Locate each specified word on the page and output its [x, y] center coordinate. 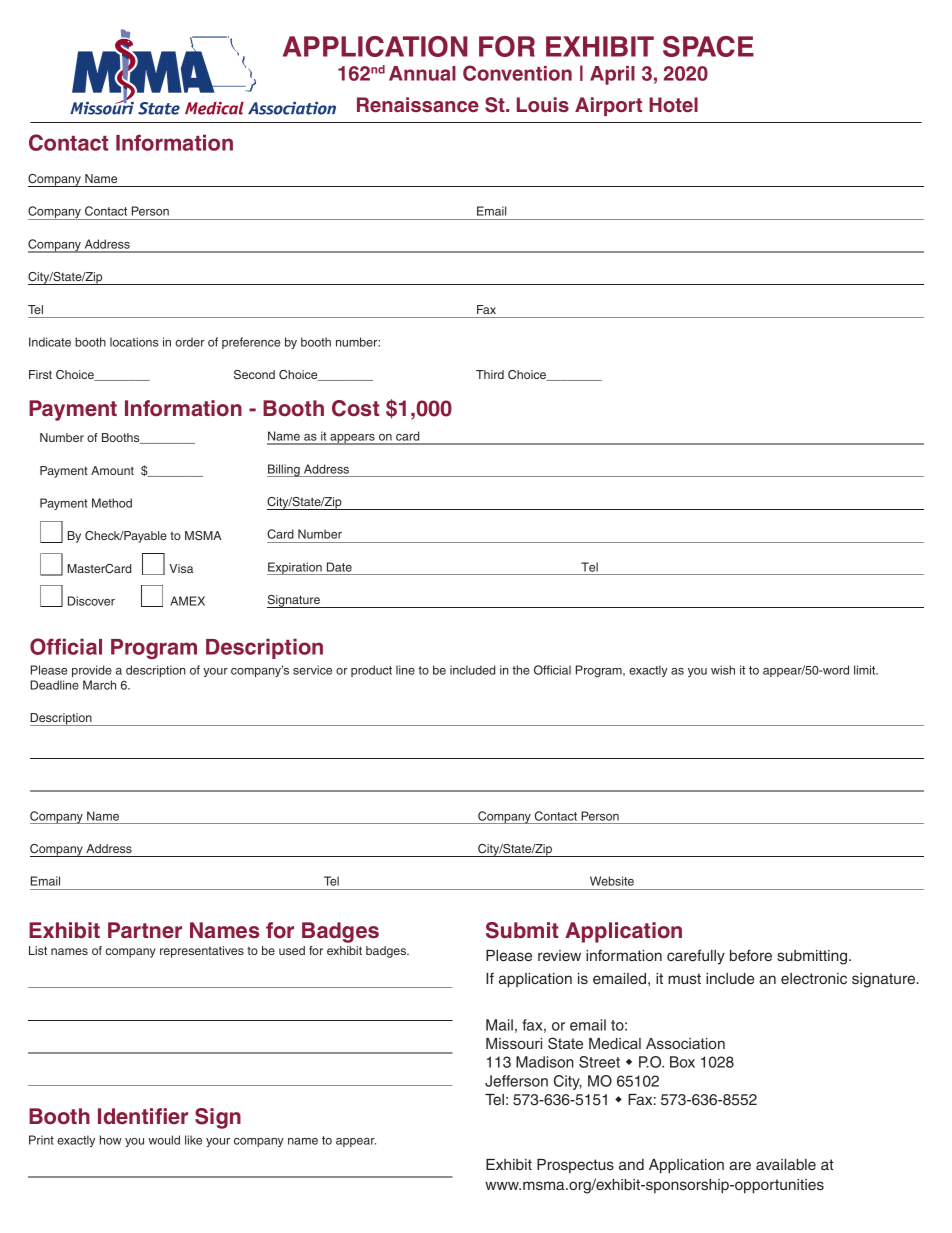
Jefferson [516, 1081]
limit [866, 670]
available [786, 1164]
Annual [422, 73]
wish [723, 670]
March [99, 685]
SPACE [708, 46]
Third [490, 374]
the [520, 670]
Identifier [143, 1116]
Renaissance [418, 104]
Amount [112, 470]
